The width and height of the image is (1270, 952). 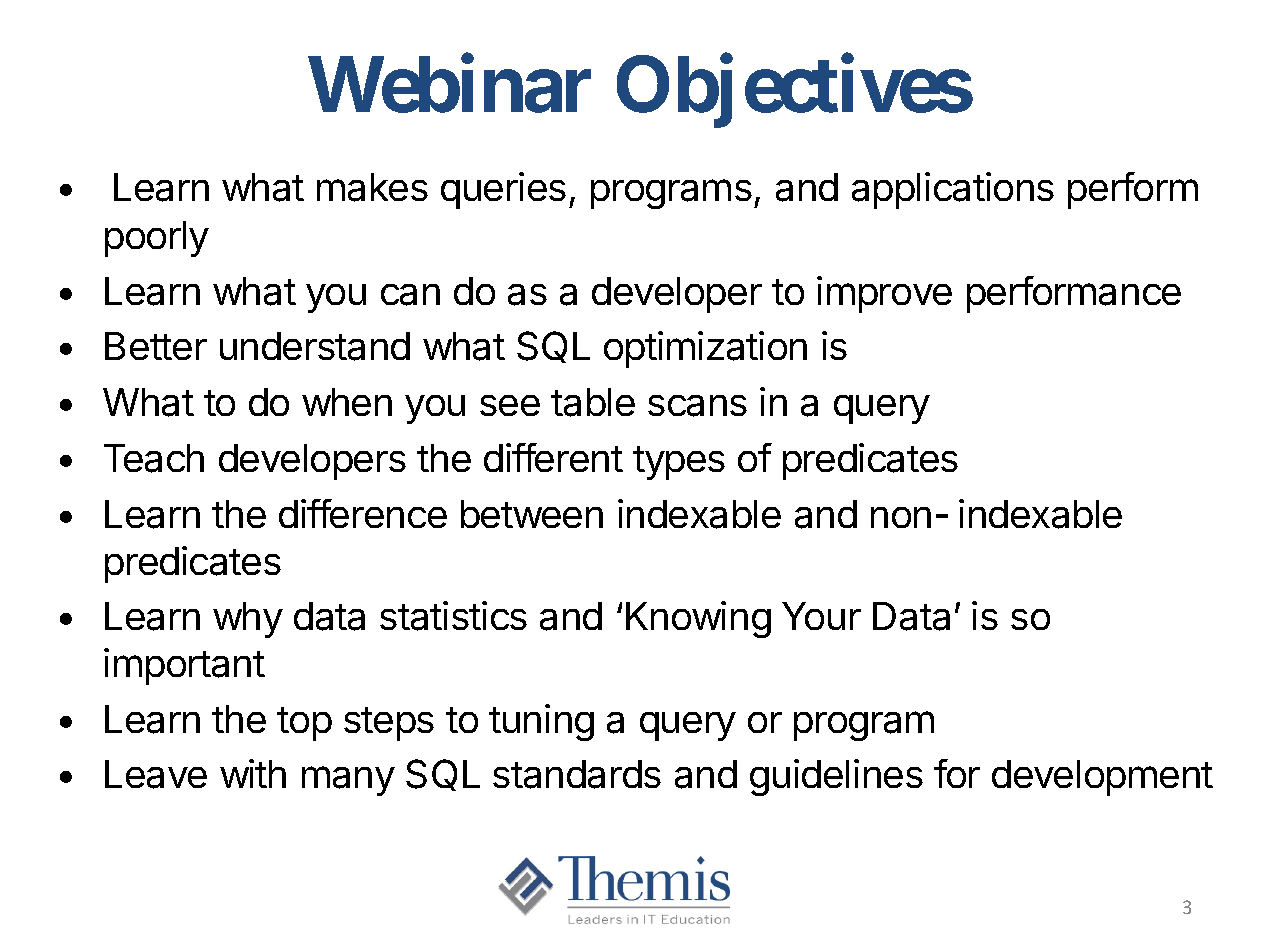 I want to click on queries, so click(x=503, y=190).
